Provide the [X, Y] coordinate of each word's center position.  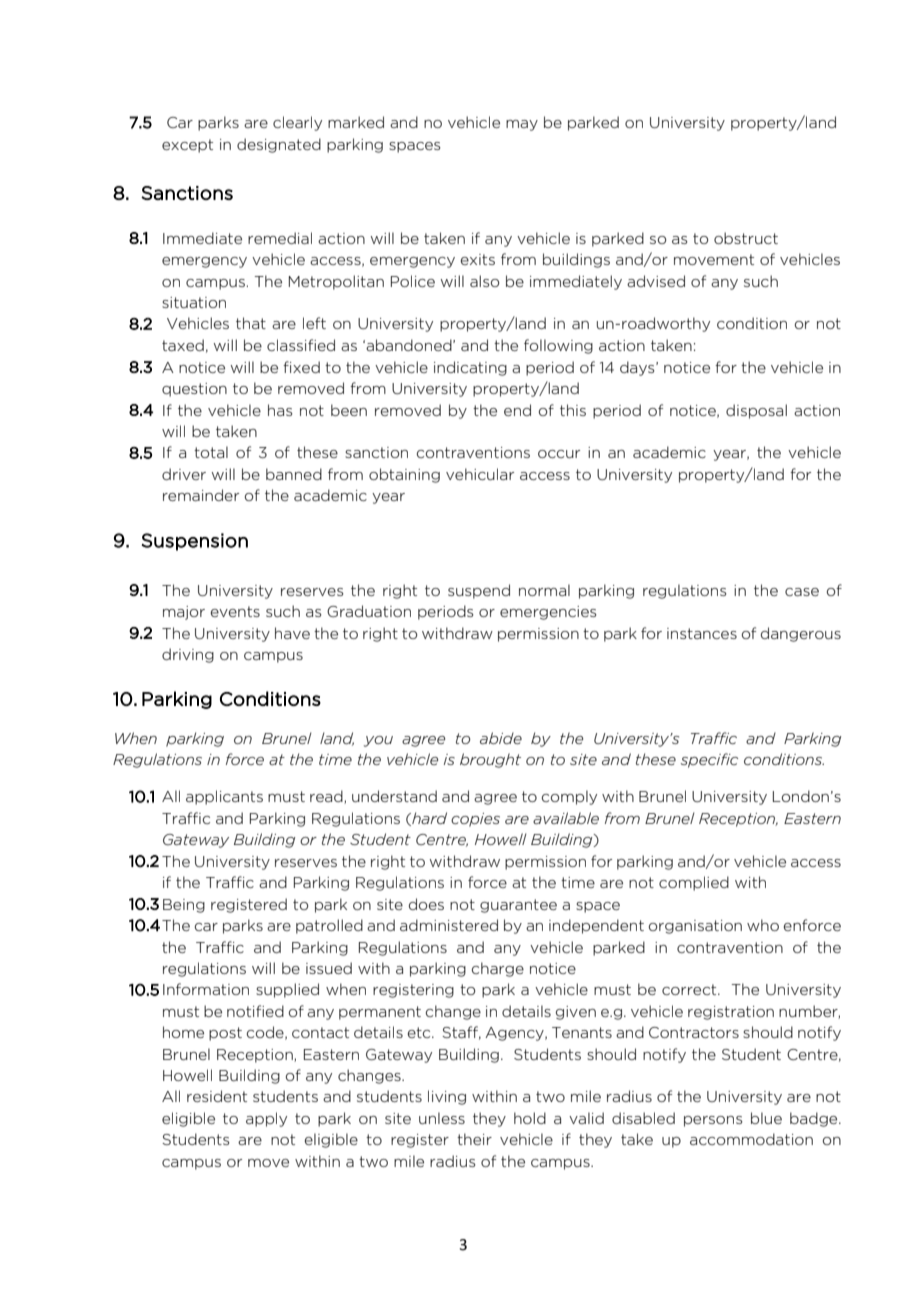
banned [294, 474]
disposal [756, 411]
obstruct [746, 238]
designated [279, 145]
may [522, 125]
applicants [224, 797]
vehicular [480, 474]
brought [490, 760]
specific [709, 760]
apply [266, 1119]
